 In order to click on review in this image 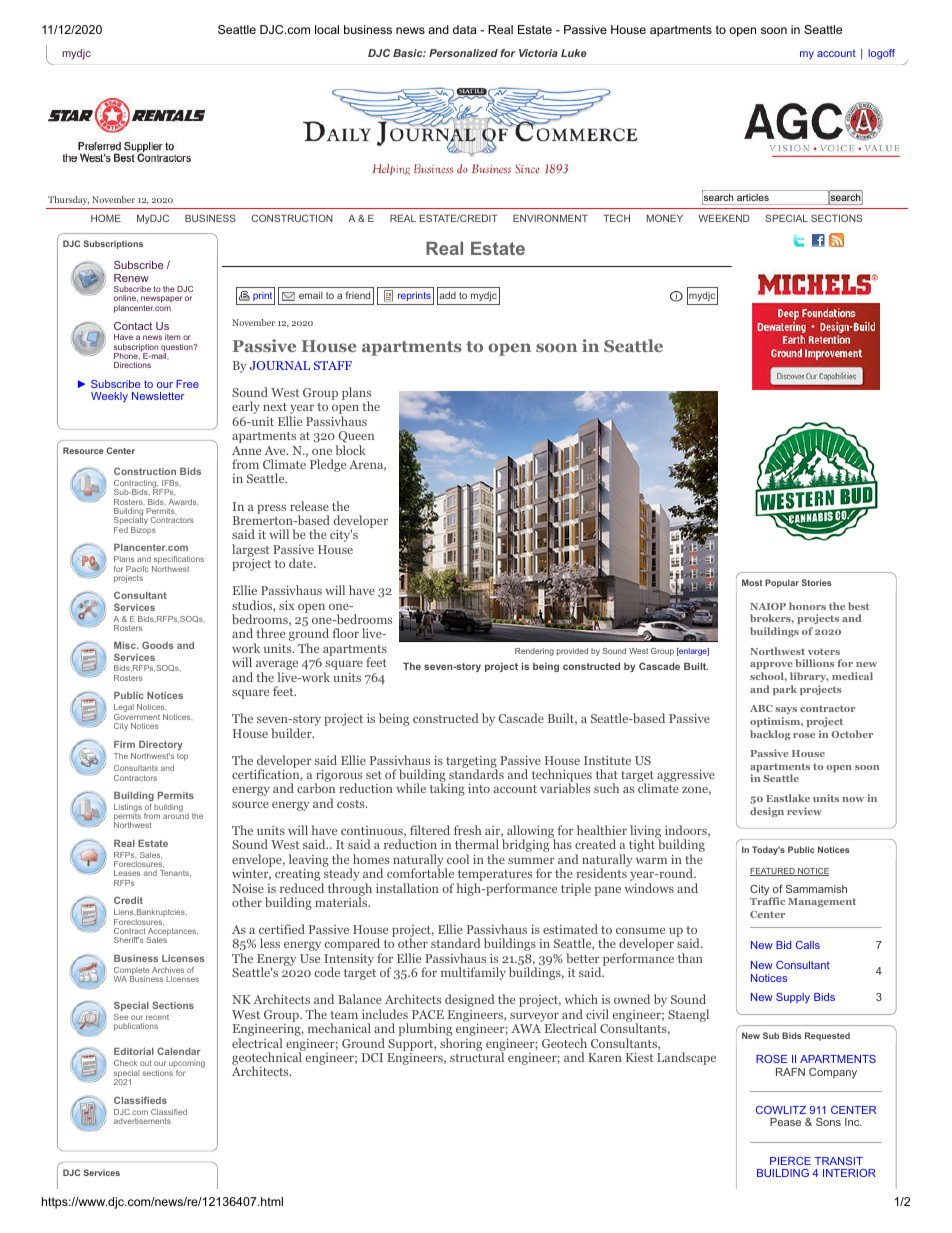, I will do `click(804, 811)`.
